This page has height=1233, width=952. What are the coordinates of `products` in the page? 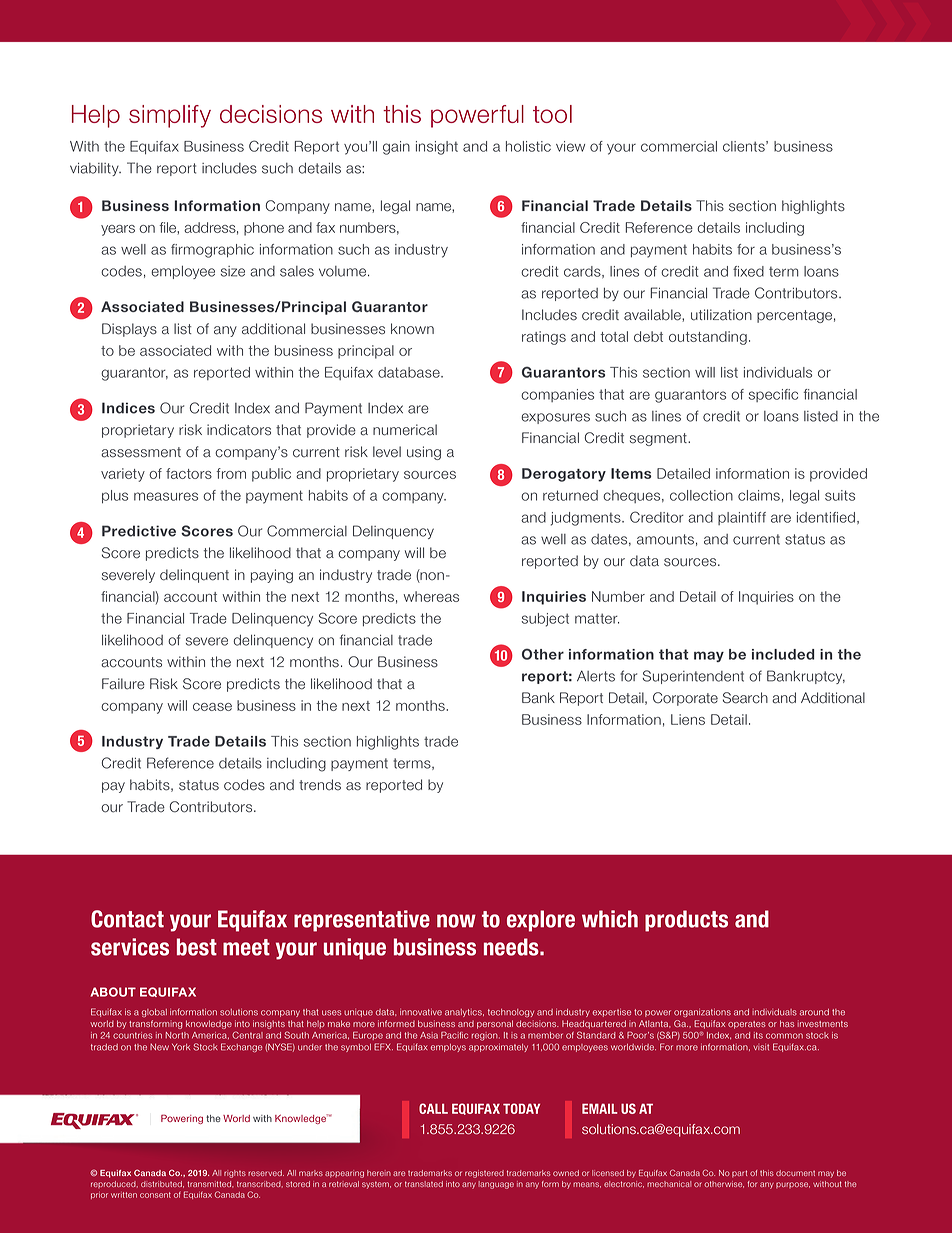 It's located at (686, 921).
